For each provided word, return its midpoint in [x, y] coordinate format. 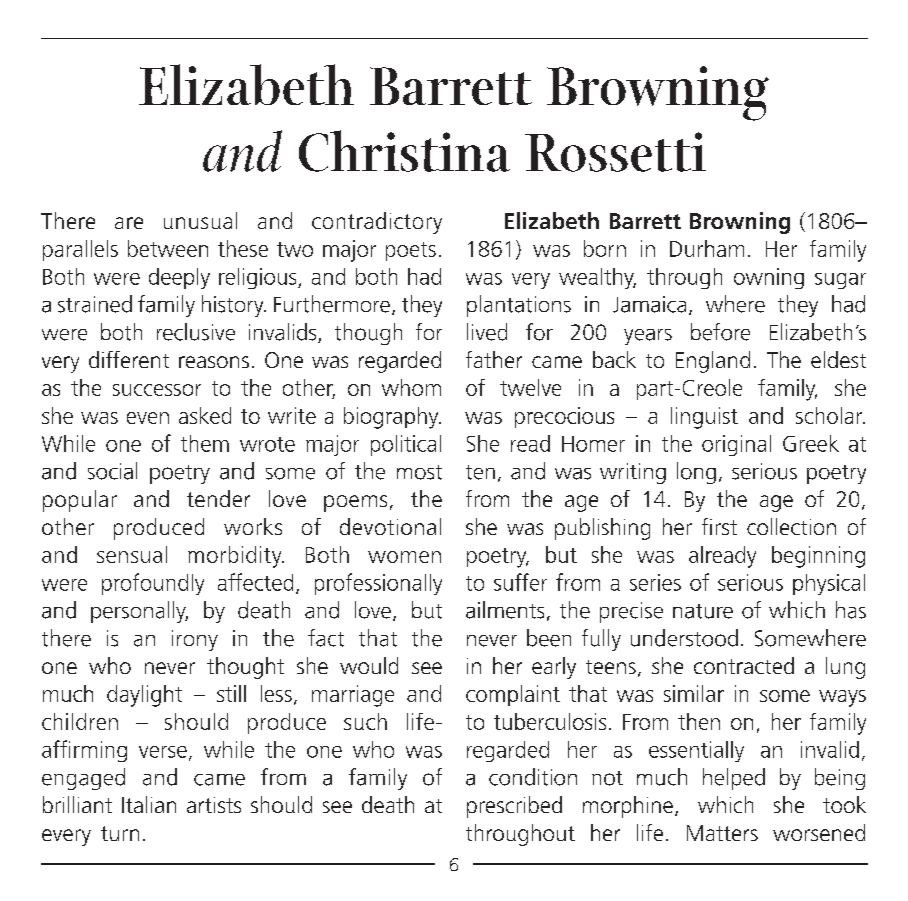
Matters [722, 833]
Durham [707, 248]
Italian [149, 804]
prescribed [514, 807]
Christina [404, 151]
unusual [200, 220]
